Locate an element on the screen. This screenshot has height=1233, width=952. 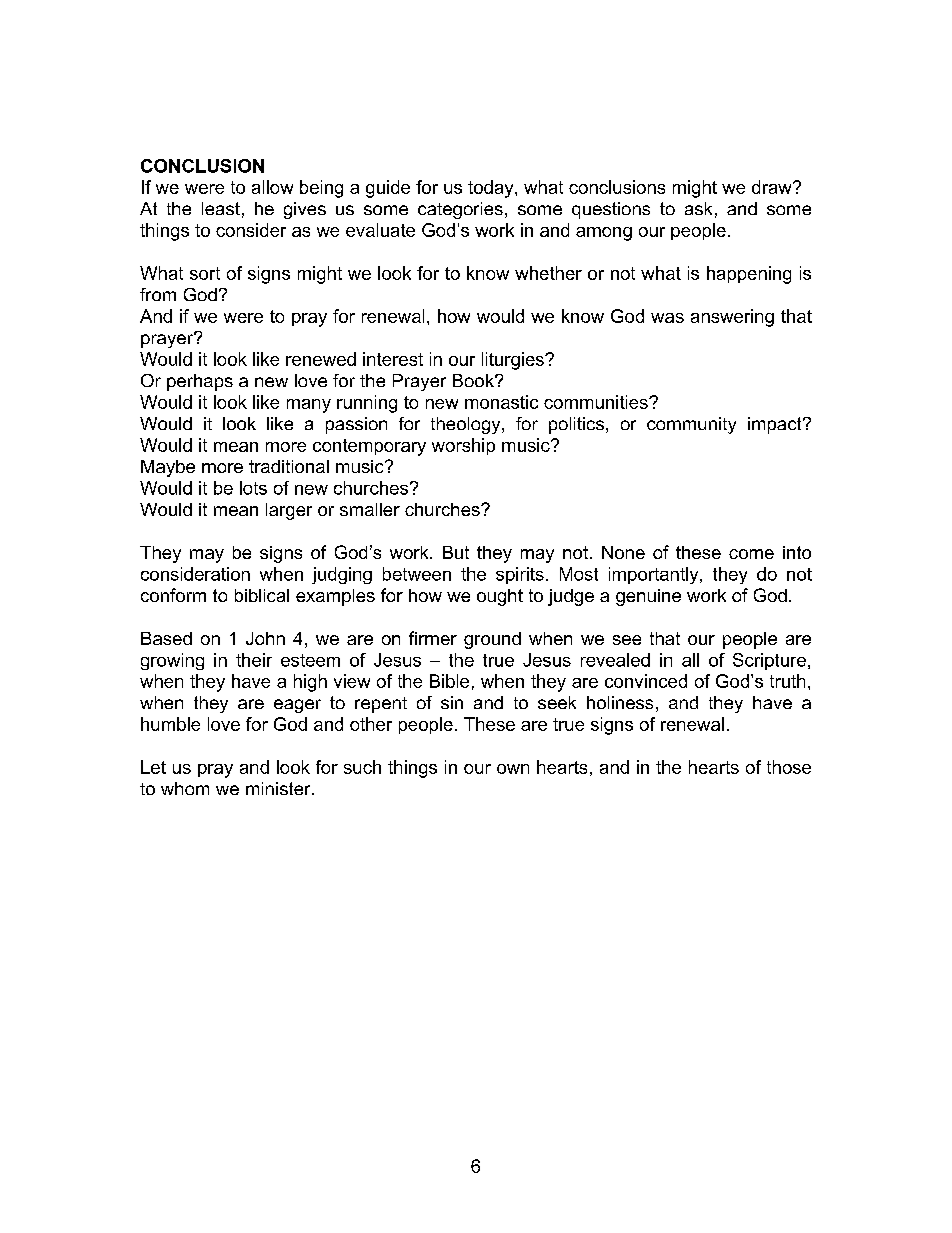
perhaps is located at coordinates (200, 382).
